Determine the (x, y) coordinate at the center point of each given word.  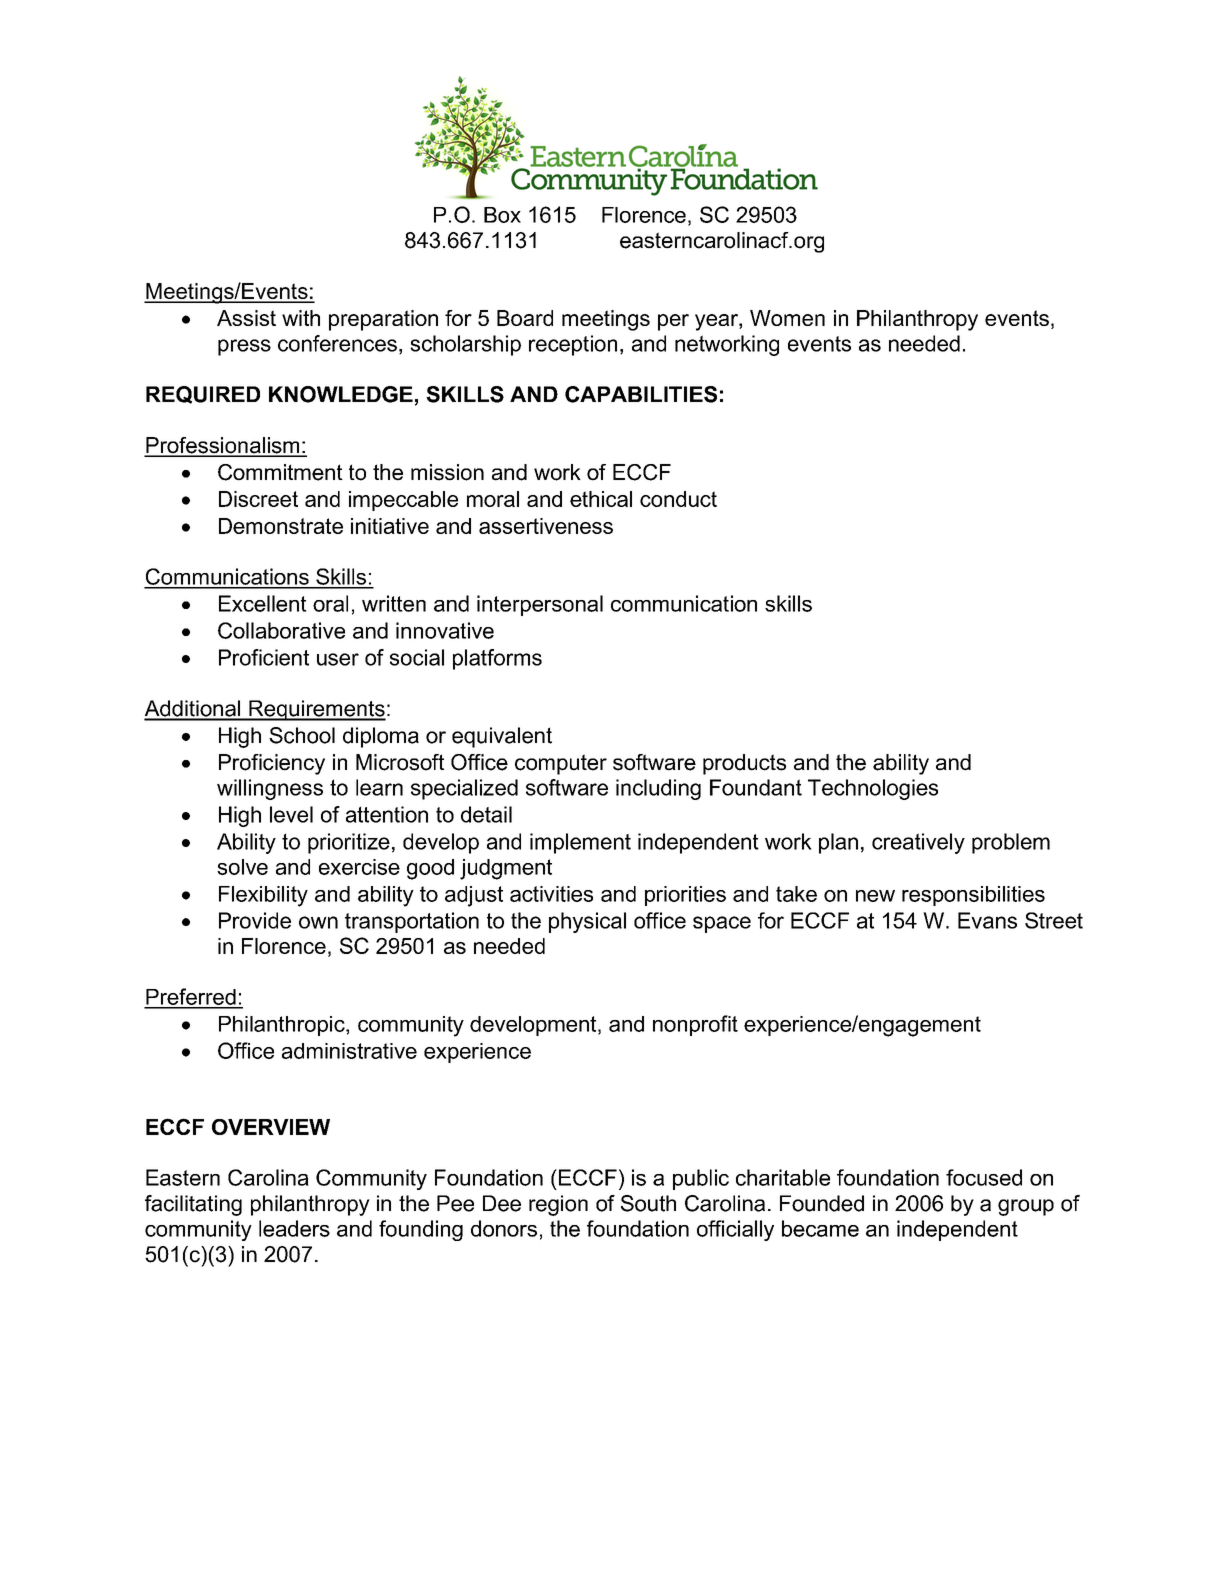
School (302, 735)
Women (787, 318)
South (648, 1203)
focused (984, 1177)
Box (502, 215)
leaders (294, 1228)
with (301, 318)
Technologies (873, 789)
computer (561, 764)
